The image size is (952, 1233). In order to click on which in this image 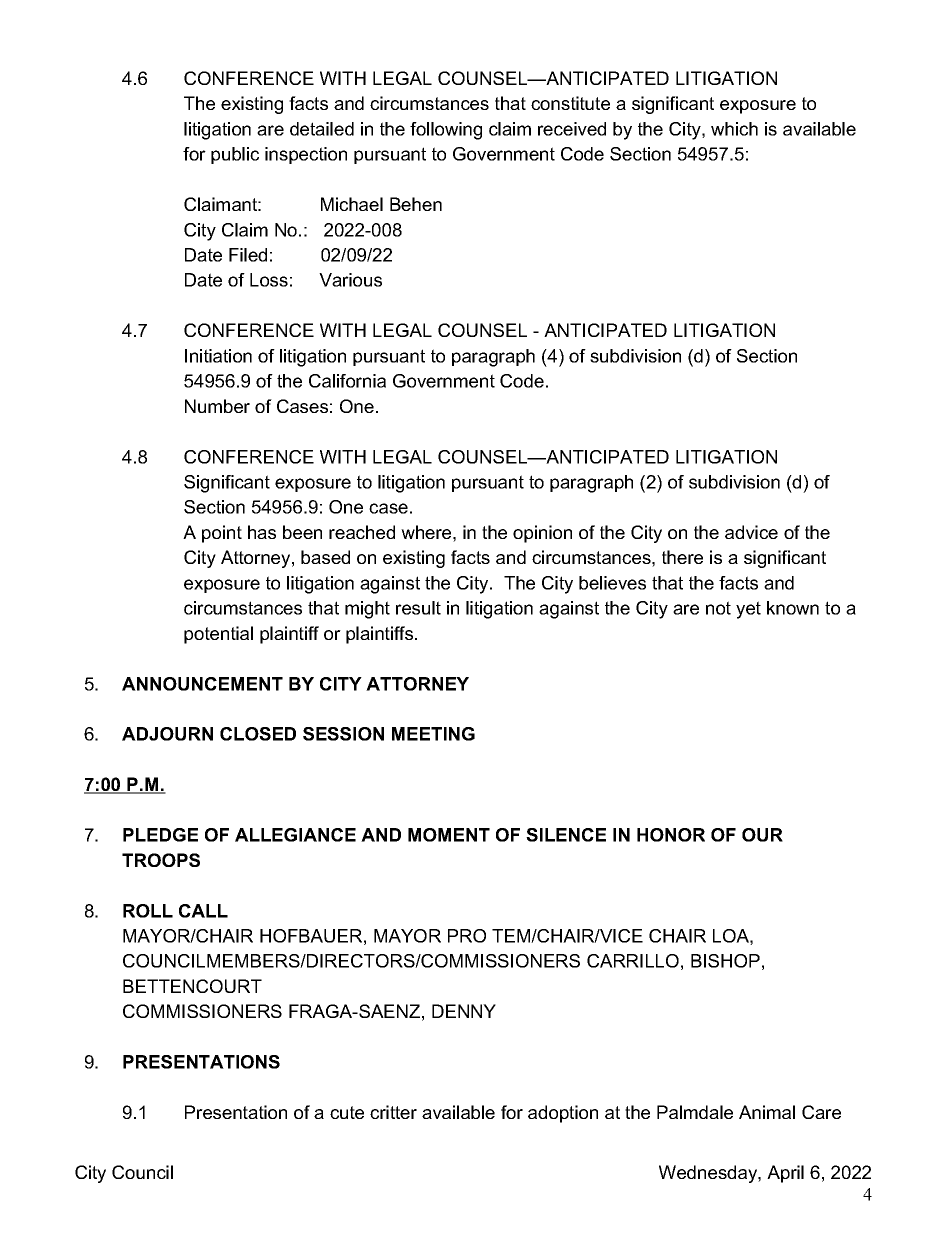, I will do `click(734, 129)`.
